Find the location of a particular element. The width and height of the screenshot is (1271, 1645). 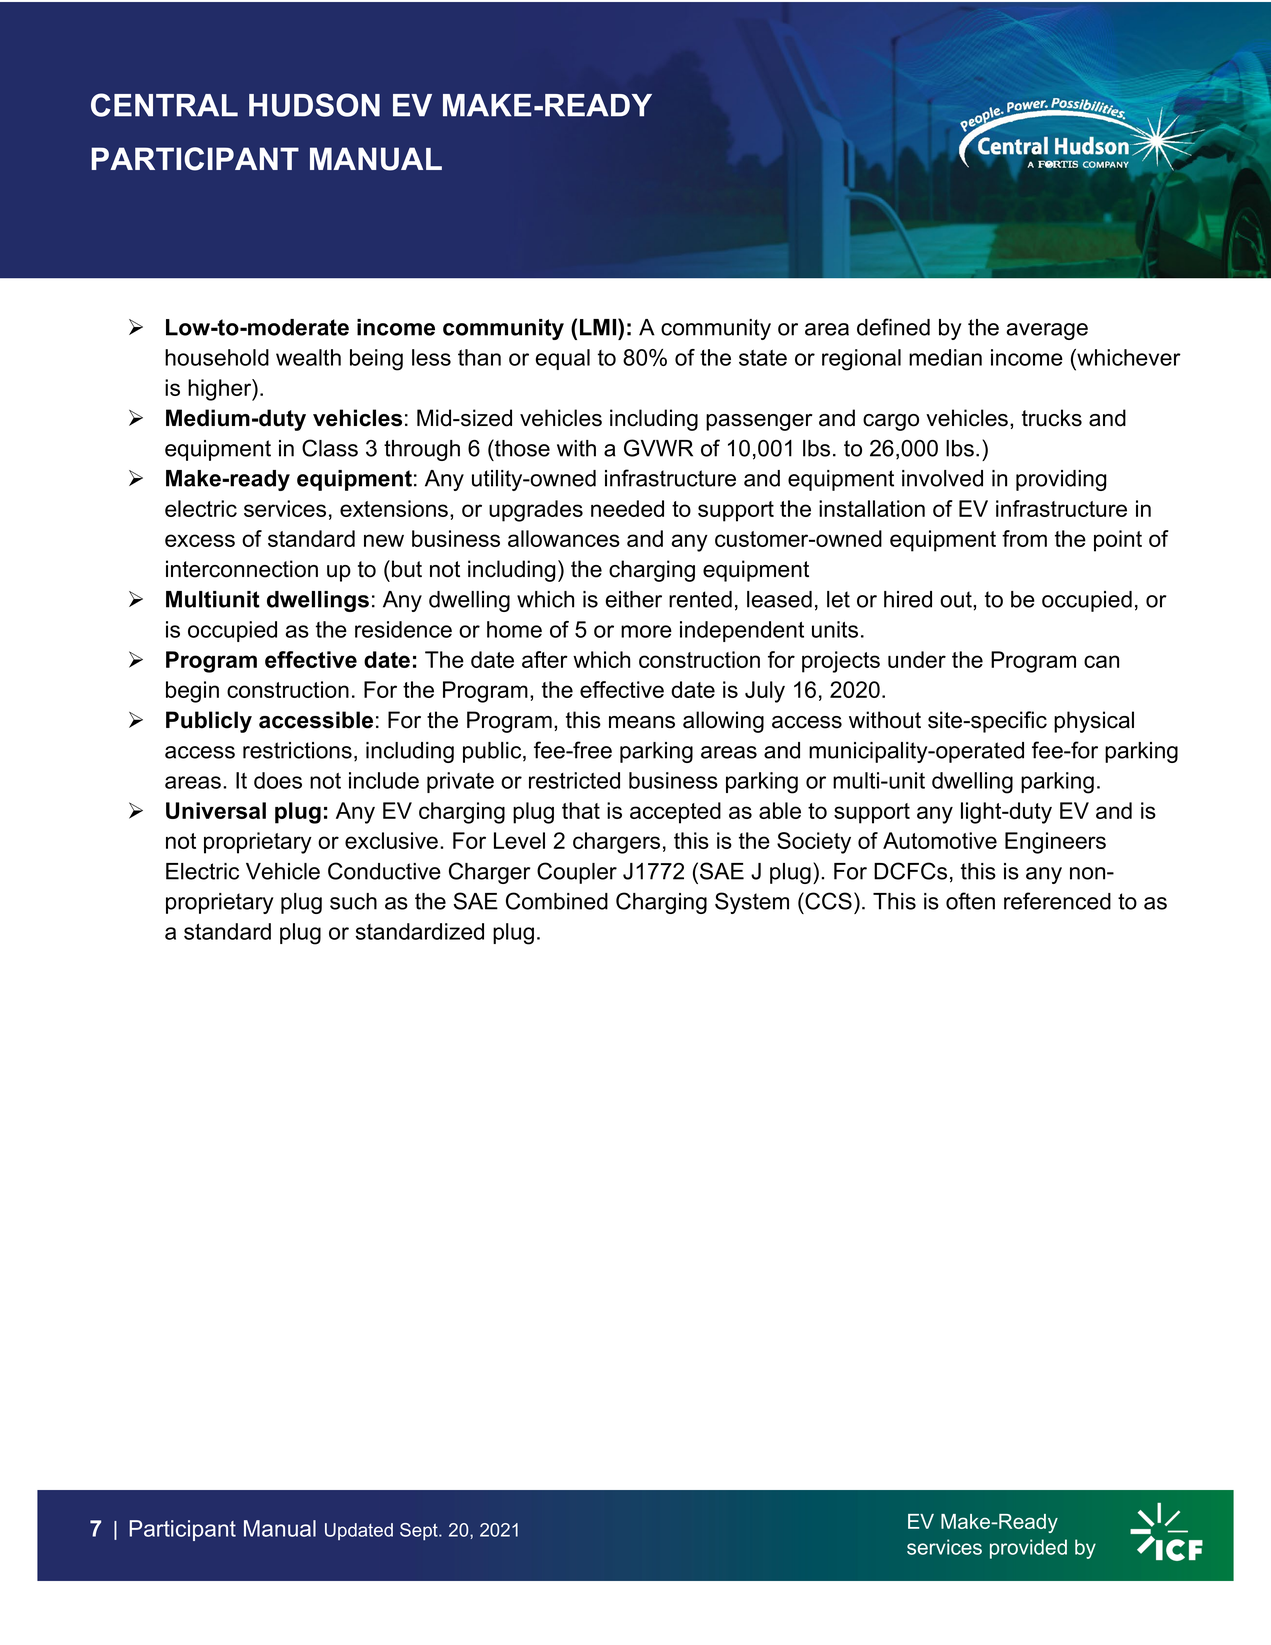

HUDSON is located at coordinates (314, 105).
